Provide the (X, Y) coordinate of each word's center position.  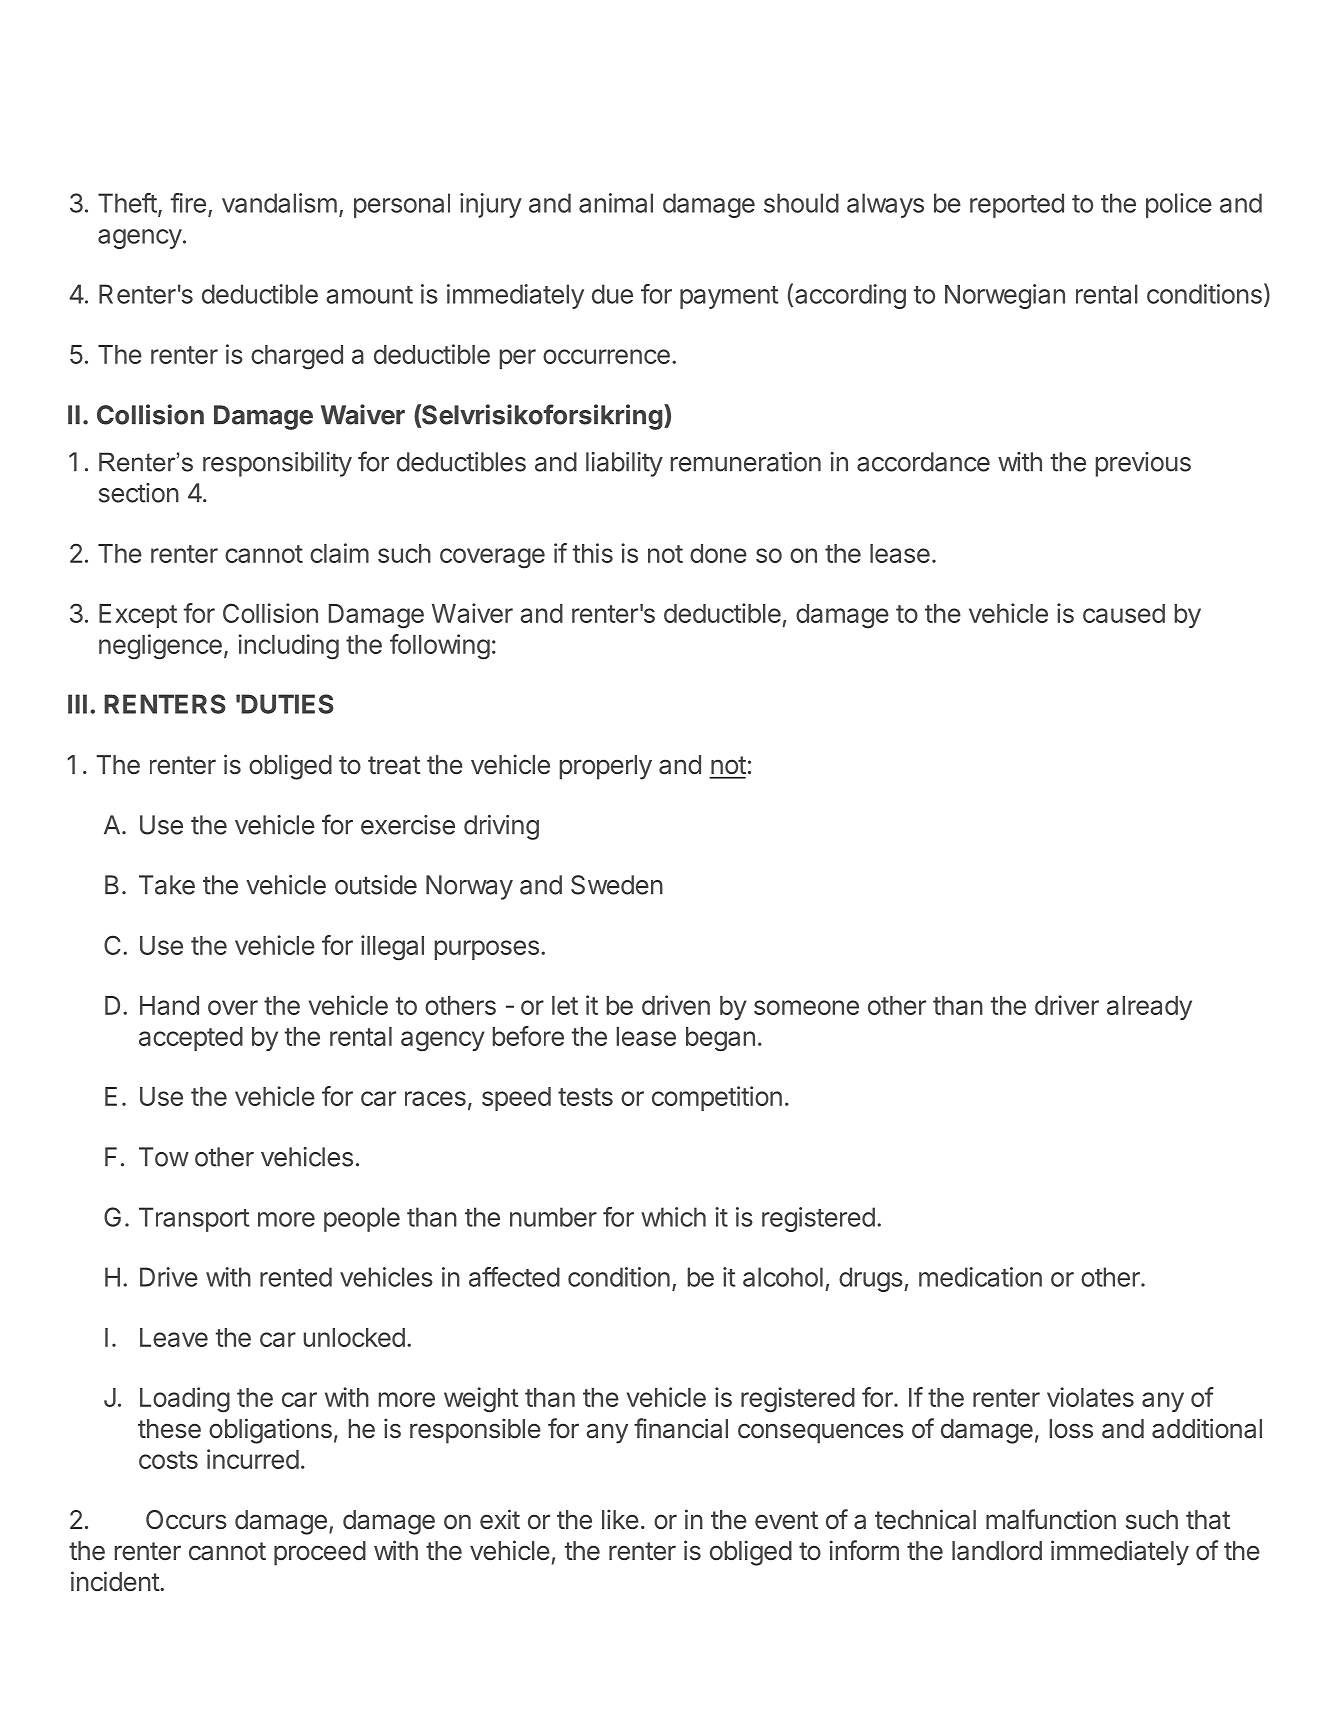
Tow (164, 1157)
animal (616, 203)
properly (606, 767)
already (1149, 1008)
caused (1124, 613)
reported (1017, 205)
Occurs (186, 1520)
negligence (160, 647)
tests (585, 1097)
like (620, 1519)
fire (188, 203)
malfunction (1051, 1519)
